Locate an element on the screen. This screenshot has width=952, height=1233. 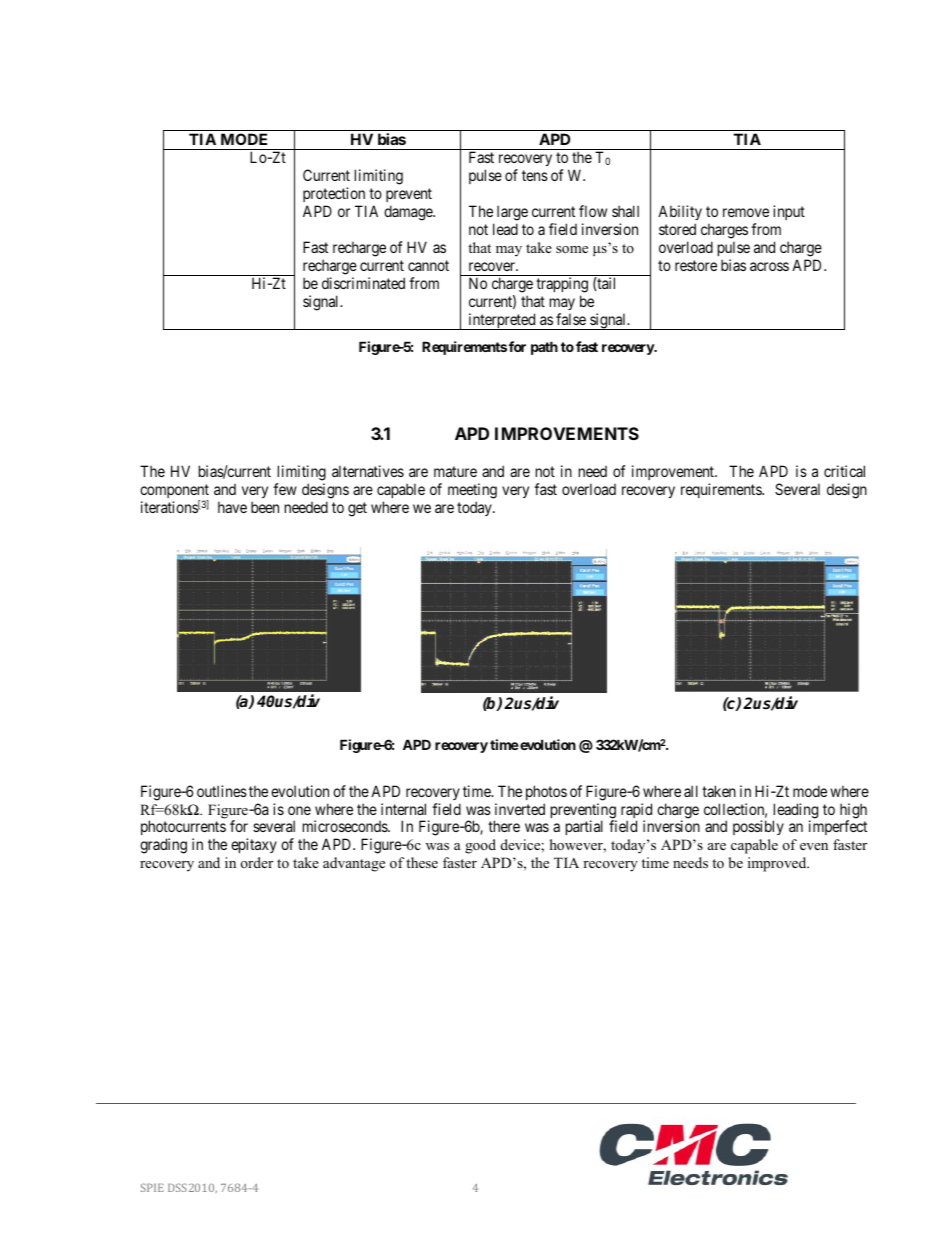
input is located at coordinates (789, 212).
